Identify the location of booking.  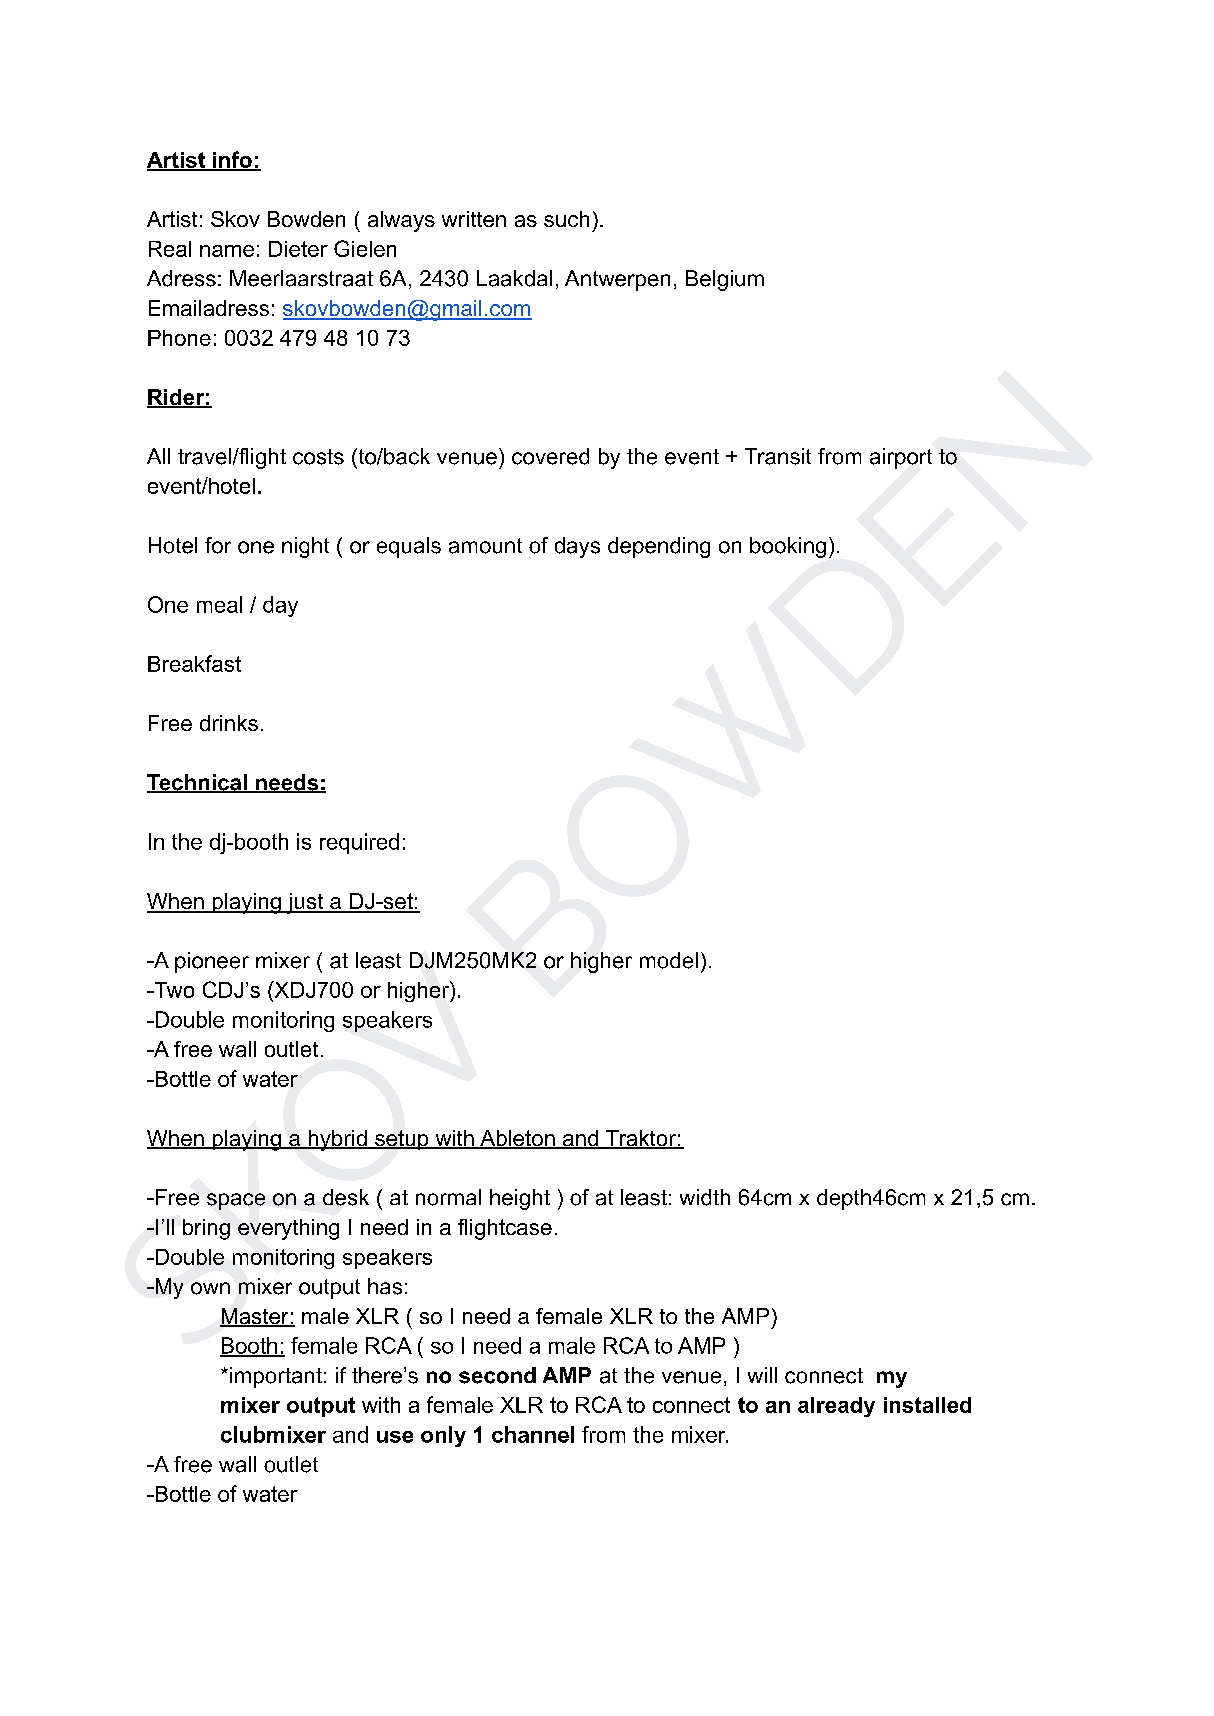
(788, 547).
